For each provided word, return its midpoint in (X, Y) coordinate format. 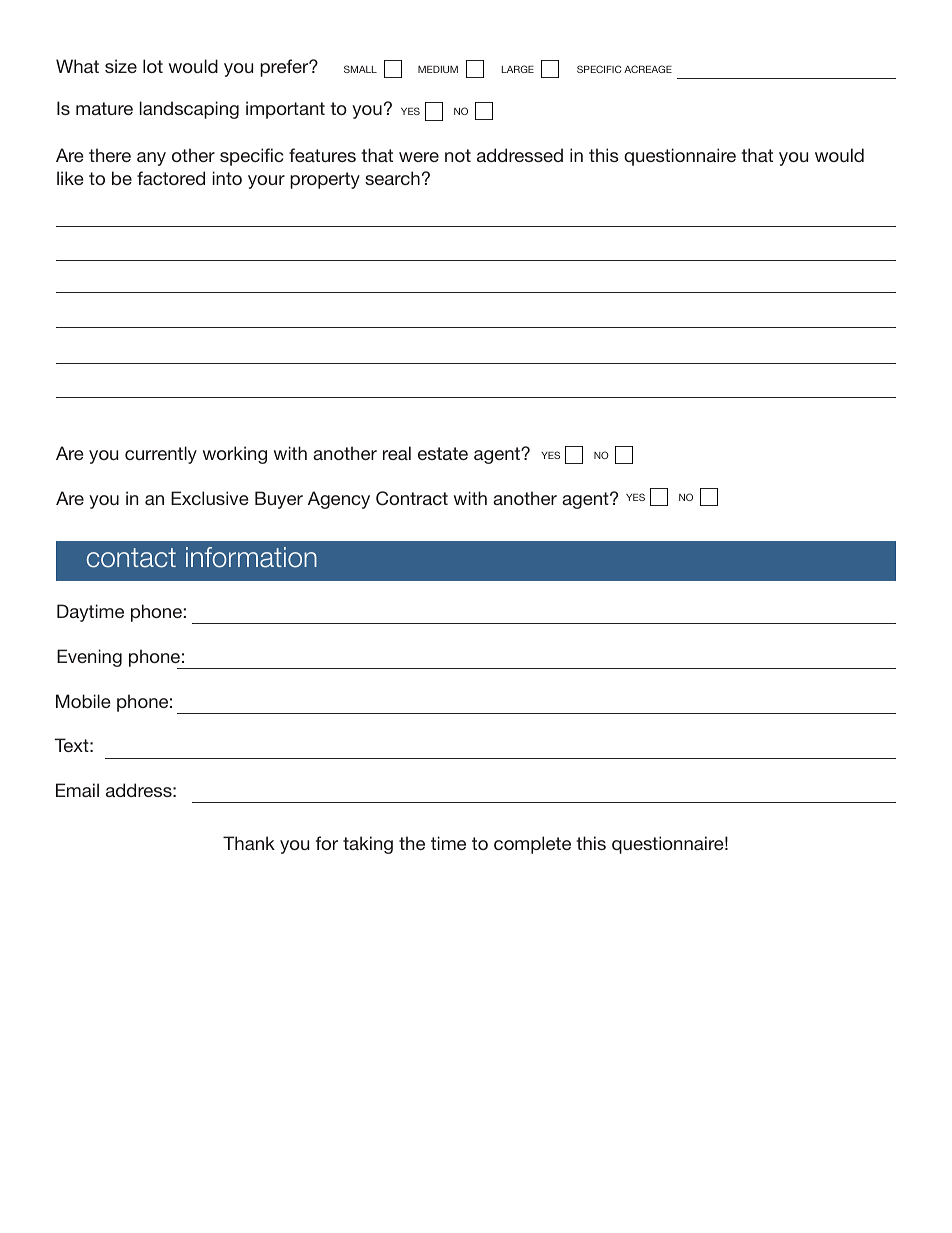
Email (77, 790)
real (397, 453)
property (325, 180)
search (392, 178)
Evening (89, 658)
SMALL (360, 69)
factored (171, 178)
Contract (412, 498)
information (251, 557)
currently (161, 455)
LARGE (518, 69)
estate (443, 453)
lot (153, 66)
